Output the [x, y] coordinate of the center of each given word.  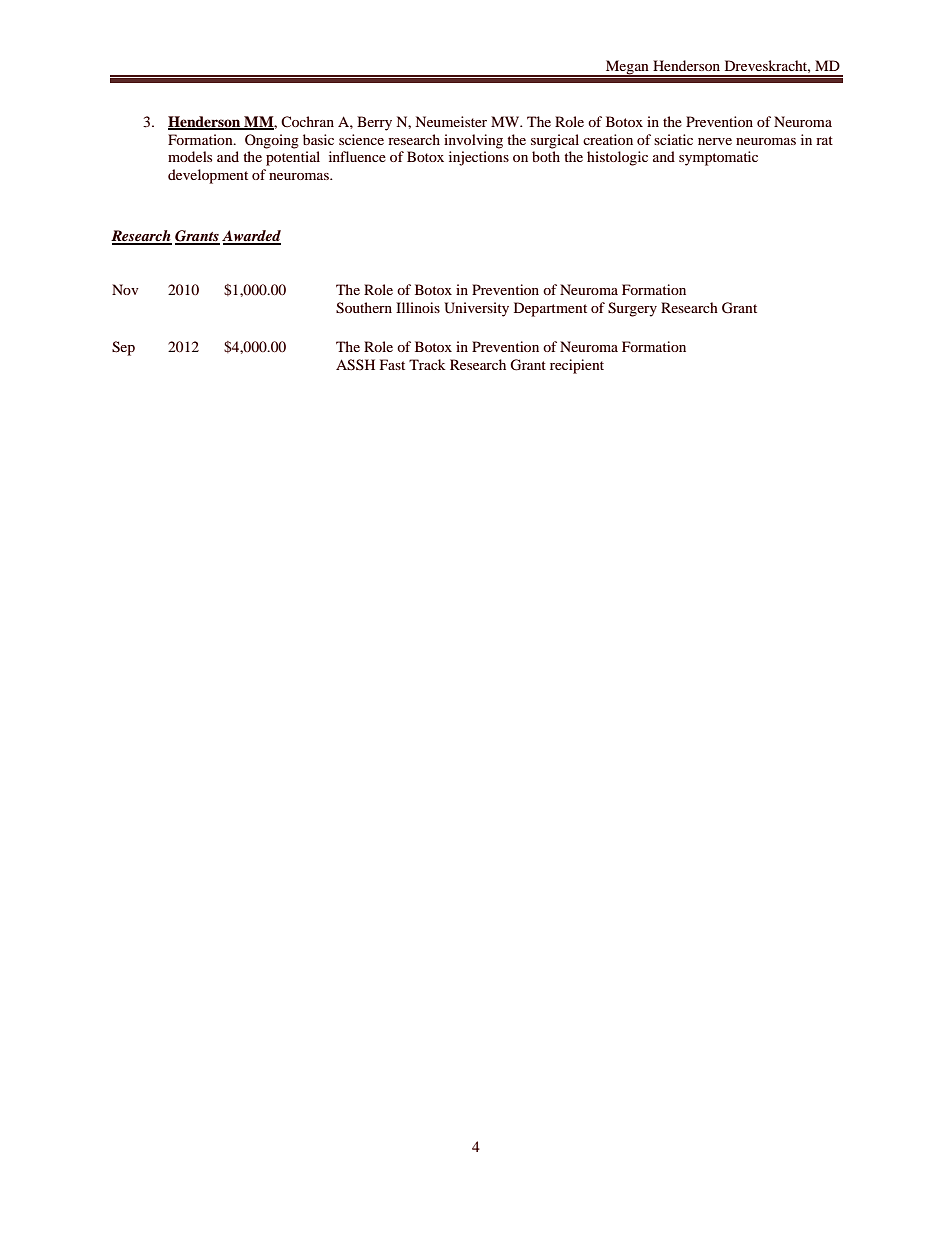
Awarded [251, 237]
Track [427, 364]
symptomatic [718, 158]
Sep [123, 348]
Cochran [307, 122]
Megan [627, 68]
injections [479, 158]
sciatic [673, 139]
